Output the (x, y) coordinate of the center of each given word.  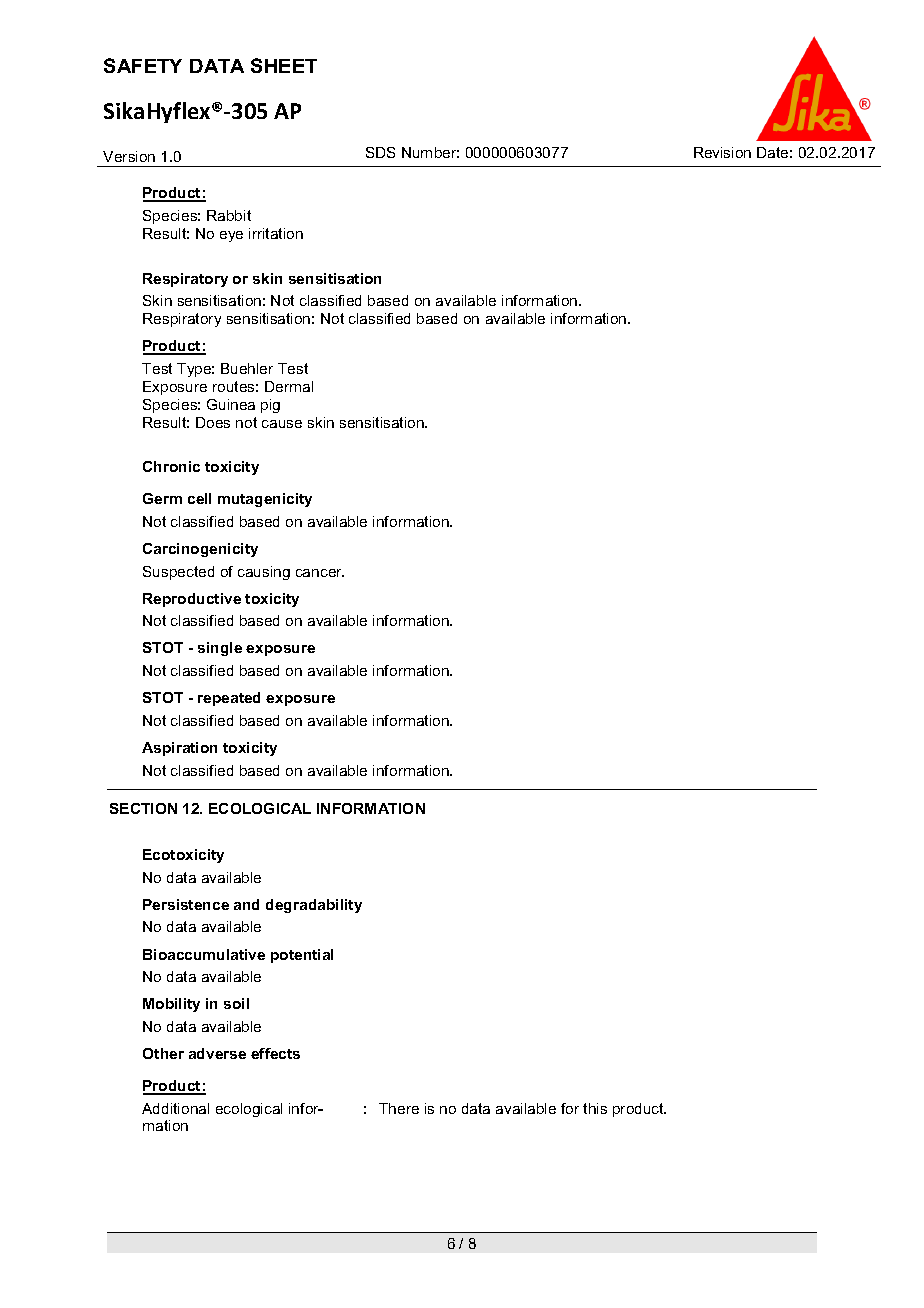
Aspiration (179, 749)
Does (213, 422)
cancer (320, 573)
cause (282, 424)
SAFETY (143, 65)
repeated (229, 699)
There (399, 1108)
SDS (380, 152)
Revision (722, 152)
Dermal (289, 386)
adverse (217, 1053)
